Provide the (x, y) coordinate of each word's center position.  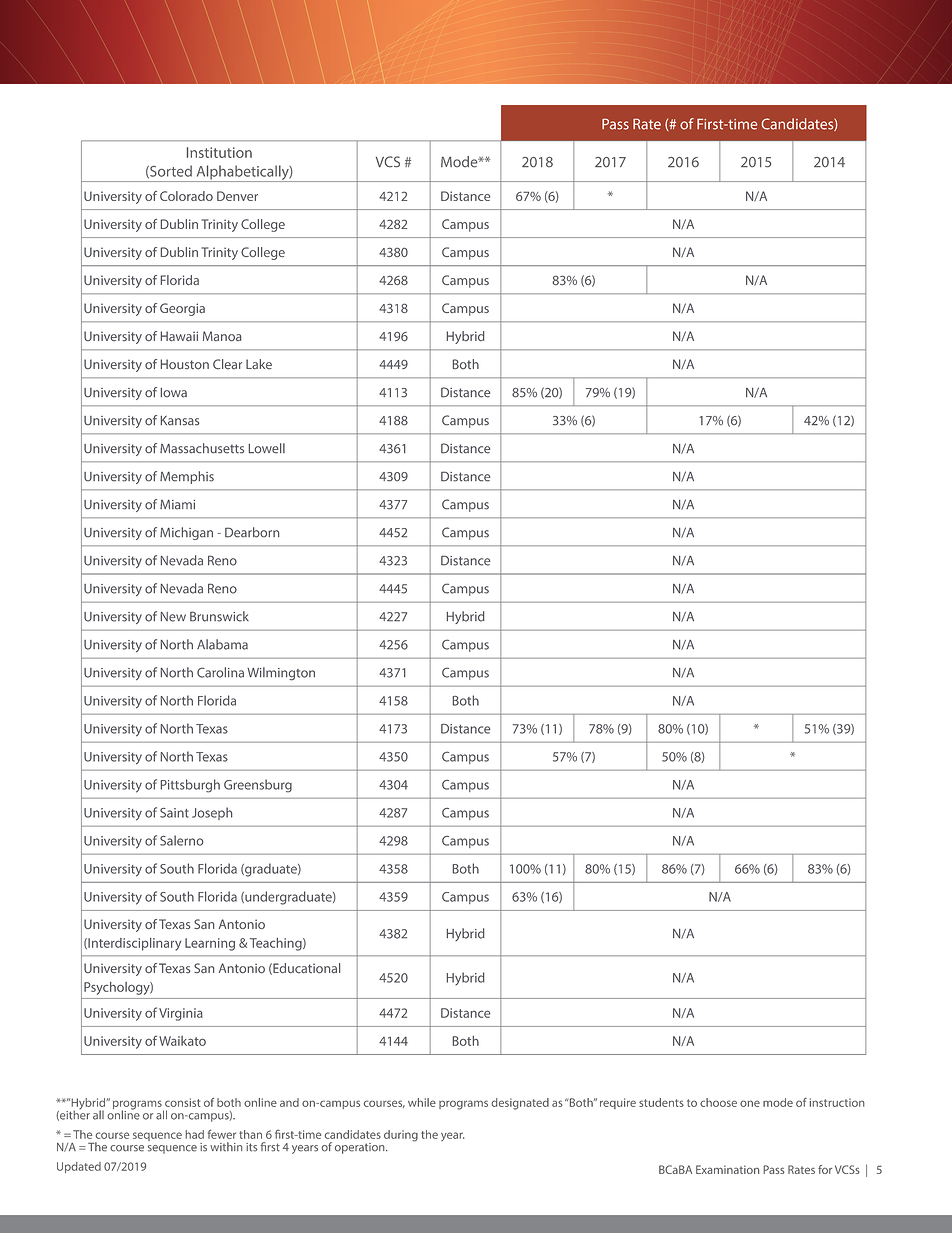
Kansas (180, 421)
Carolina (220, 672)
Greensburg (258, 786)
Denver (237, 196)
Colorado (186, 196)
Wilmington (281, 674)
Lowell (267, 448)
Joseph (212, 813)
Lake (259, 364)
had (194, 1134)
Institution (219, 152)
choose (718, 1102)
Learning (210, 944)
